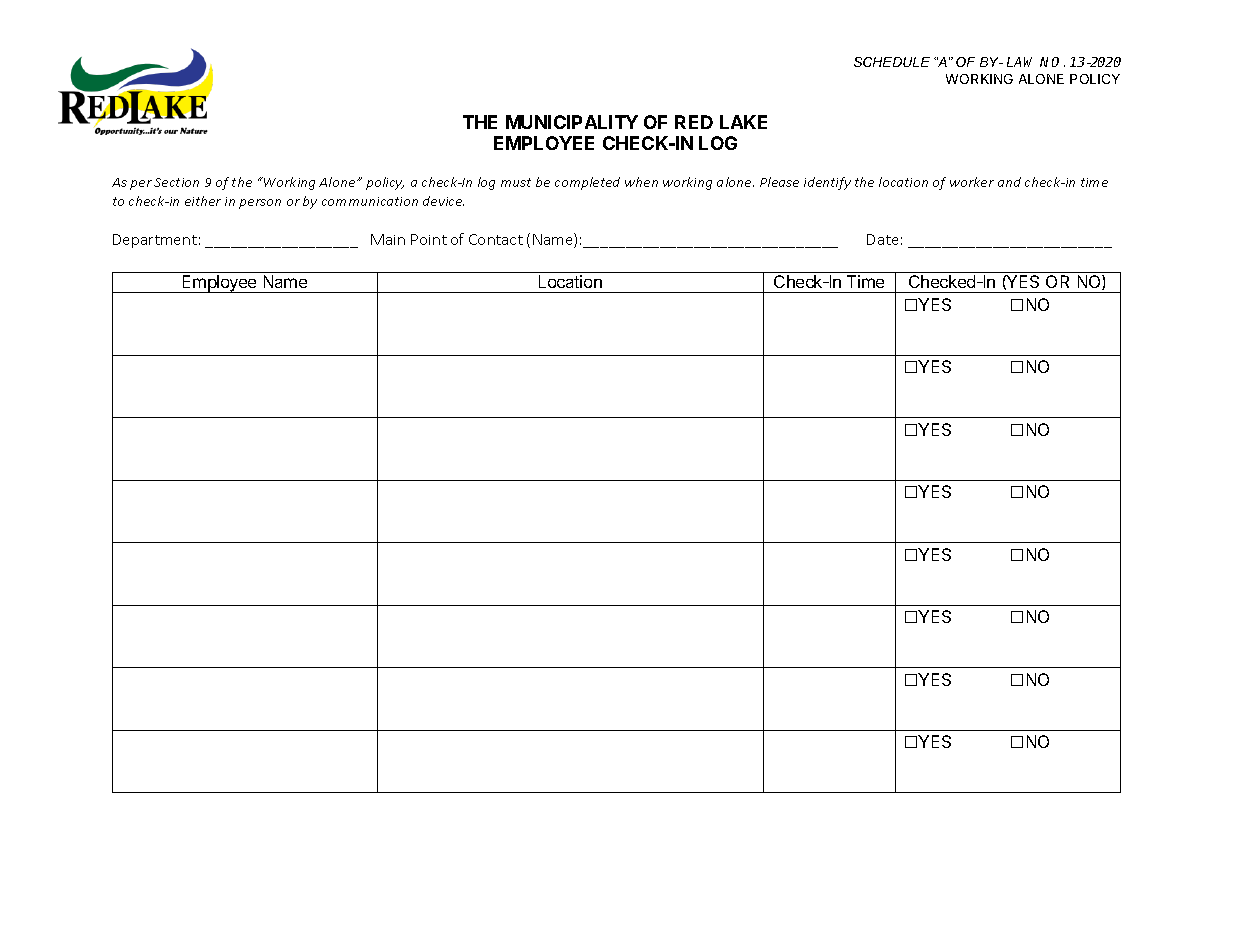 Image resolution: width=1233 pixels, height=952 pixels. I want to click on MUNICIPALITY, so click(572, 122).
